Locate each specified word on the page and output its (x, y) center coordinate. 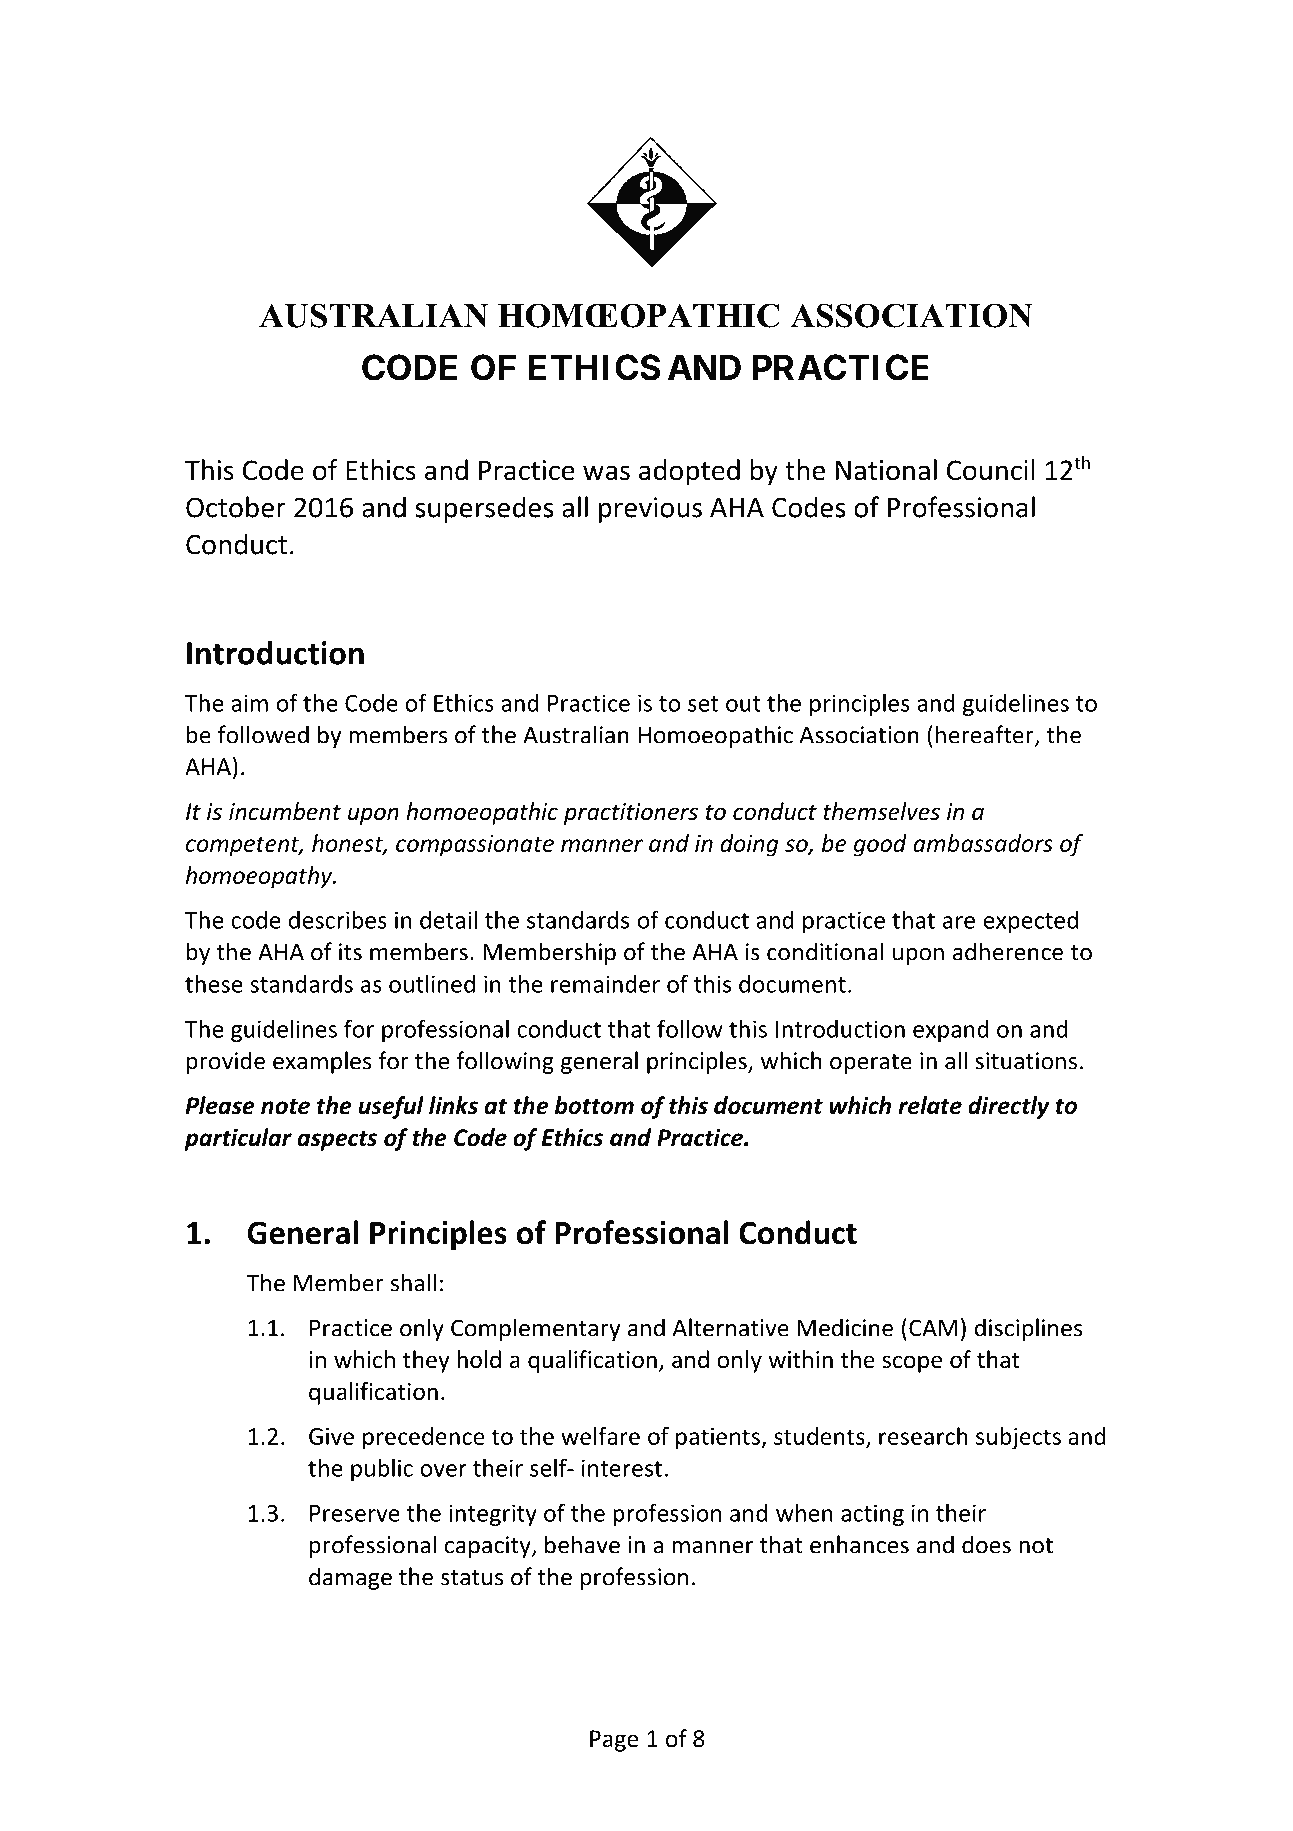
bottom (594, 1105)
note (285, 1106)
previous (650, 510)
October (236, 507)
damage (350, 1578)
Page (614, 1741)
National (886, 470)
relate (930, 1105)
